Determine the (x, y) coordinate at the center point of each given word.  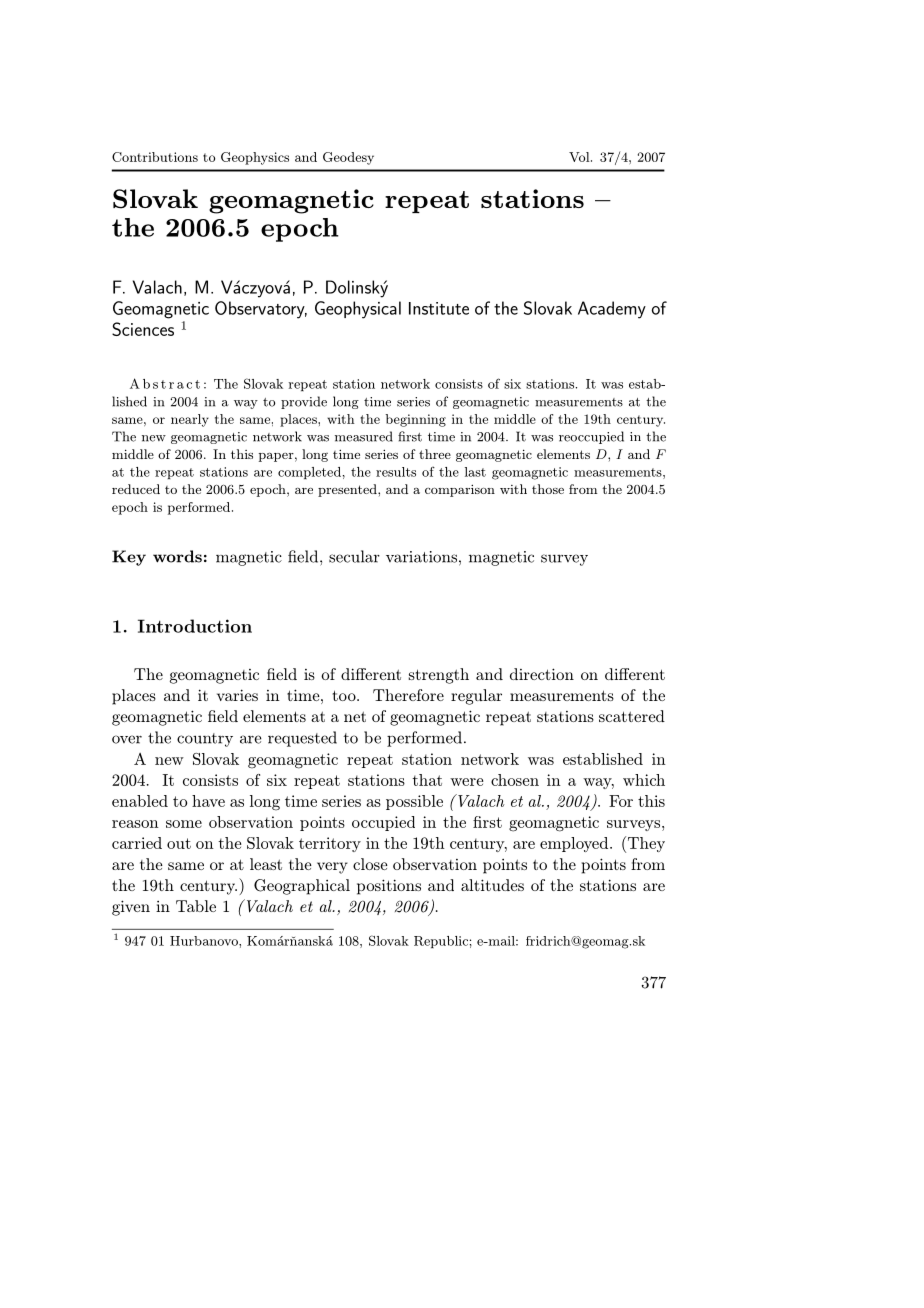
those (548, 489)
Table (196, 906)
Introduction (195, 626)
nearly (190, 420)
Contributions (155, 157)
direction (542, 674)
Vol (580, 157)
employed (575, 844)
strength (439, 676)
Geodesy (348, 158)
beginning (415, 420)
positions (389, 887)
